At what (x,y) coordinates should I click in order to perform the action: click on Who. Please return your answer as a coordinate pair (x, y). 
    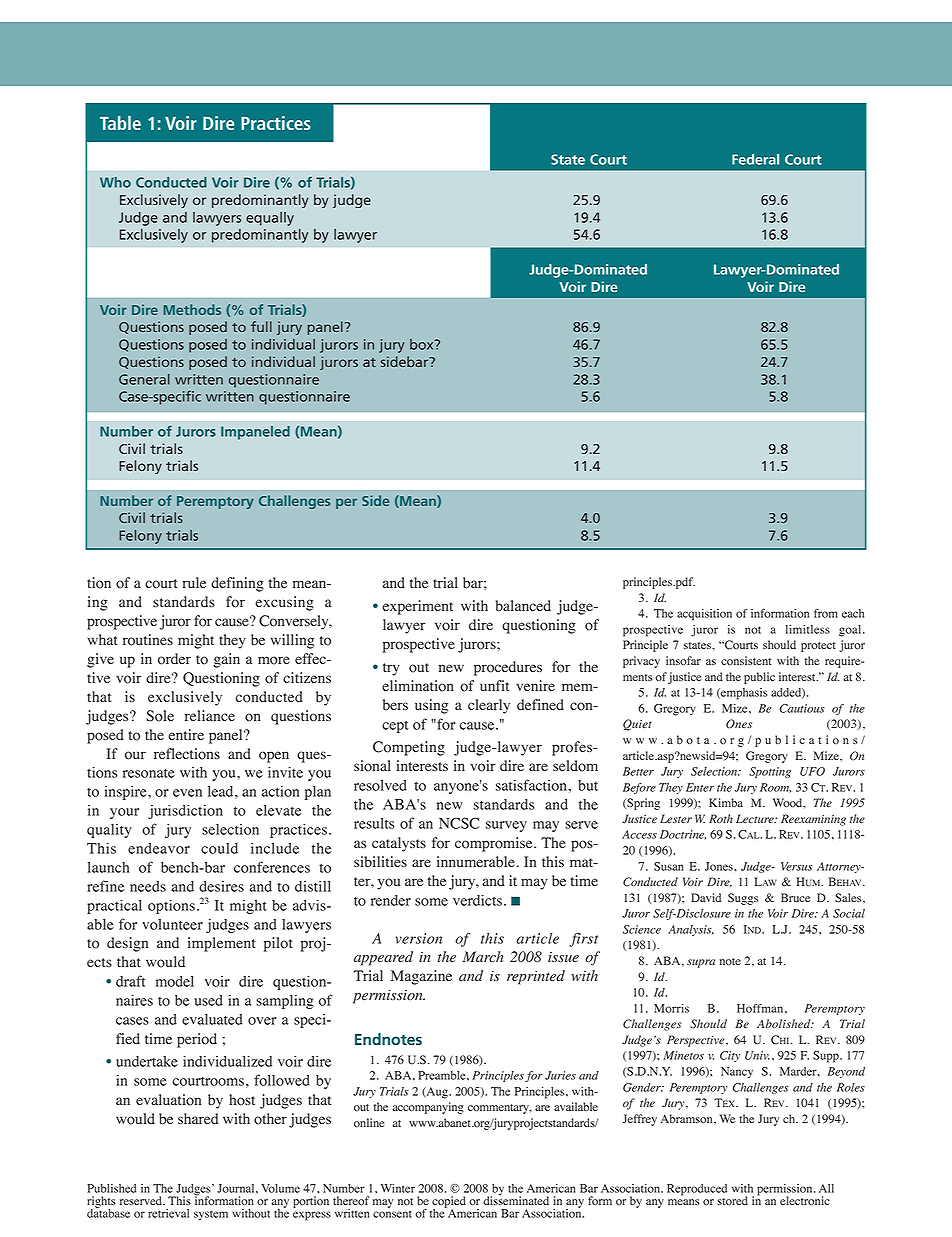
    Looking at the image, I should click on (115, 182).
